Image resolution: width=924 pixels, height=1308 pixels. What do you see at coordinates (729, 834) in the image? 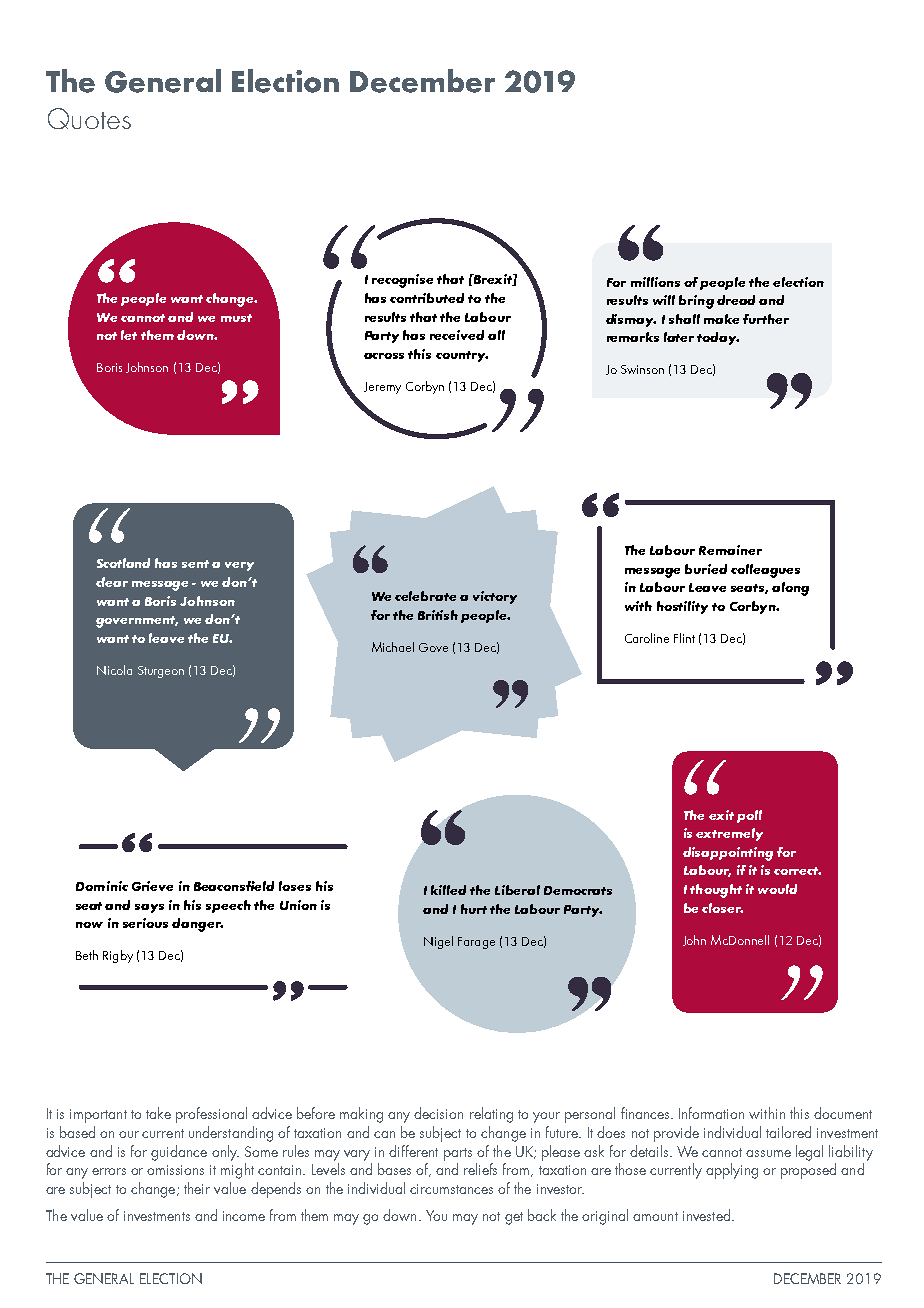
I see `extremely` at bounding box center [729, 834].
